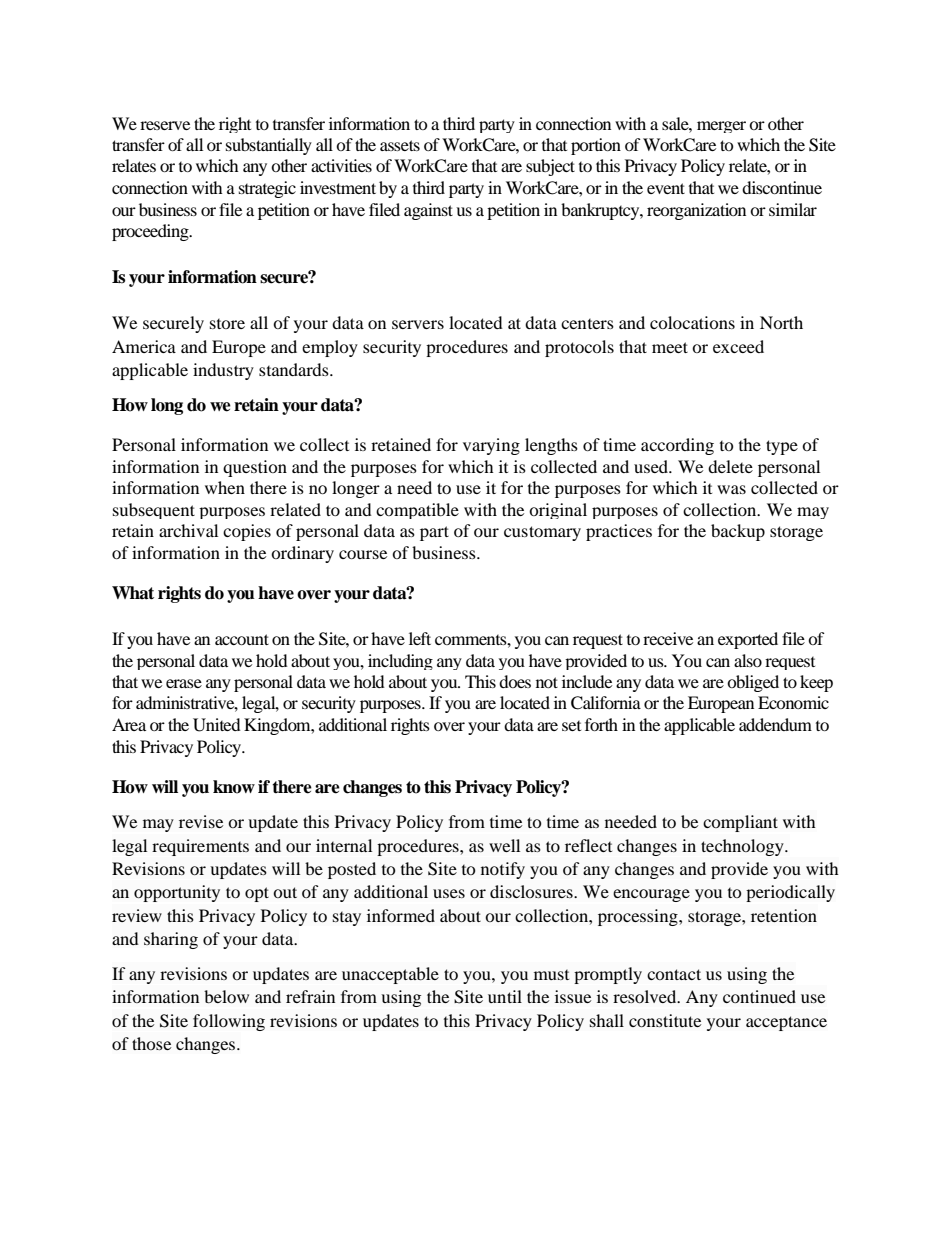  What do you see at coordinates (217, 725) in the image?
I see `United` at bounding box center [217, 725].
